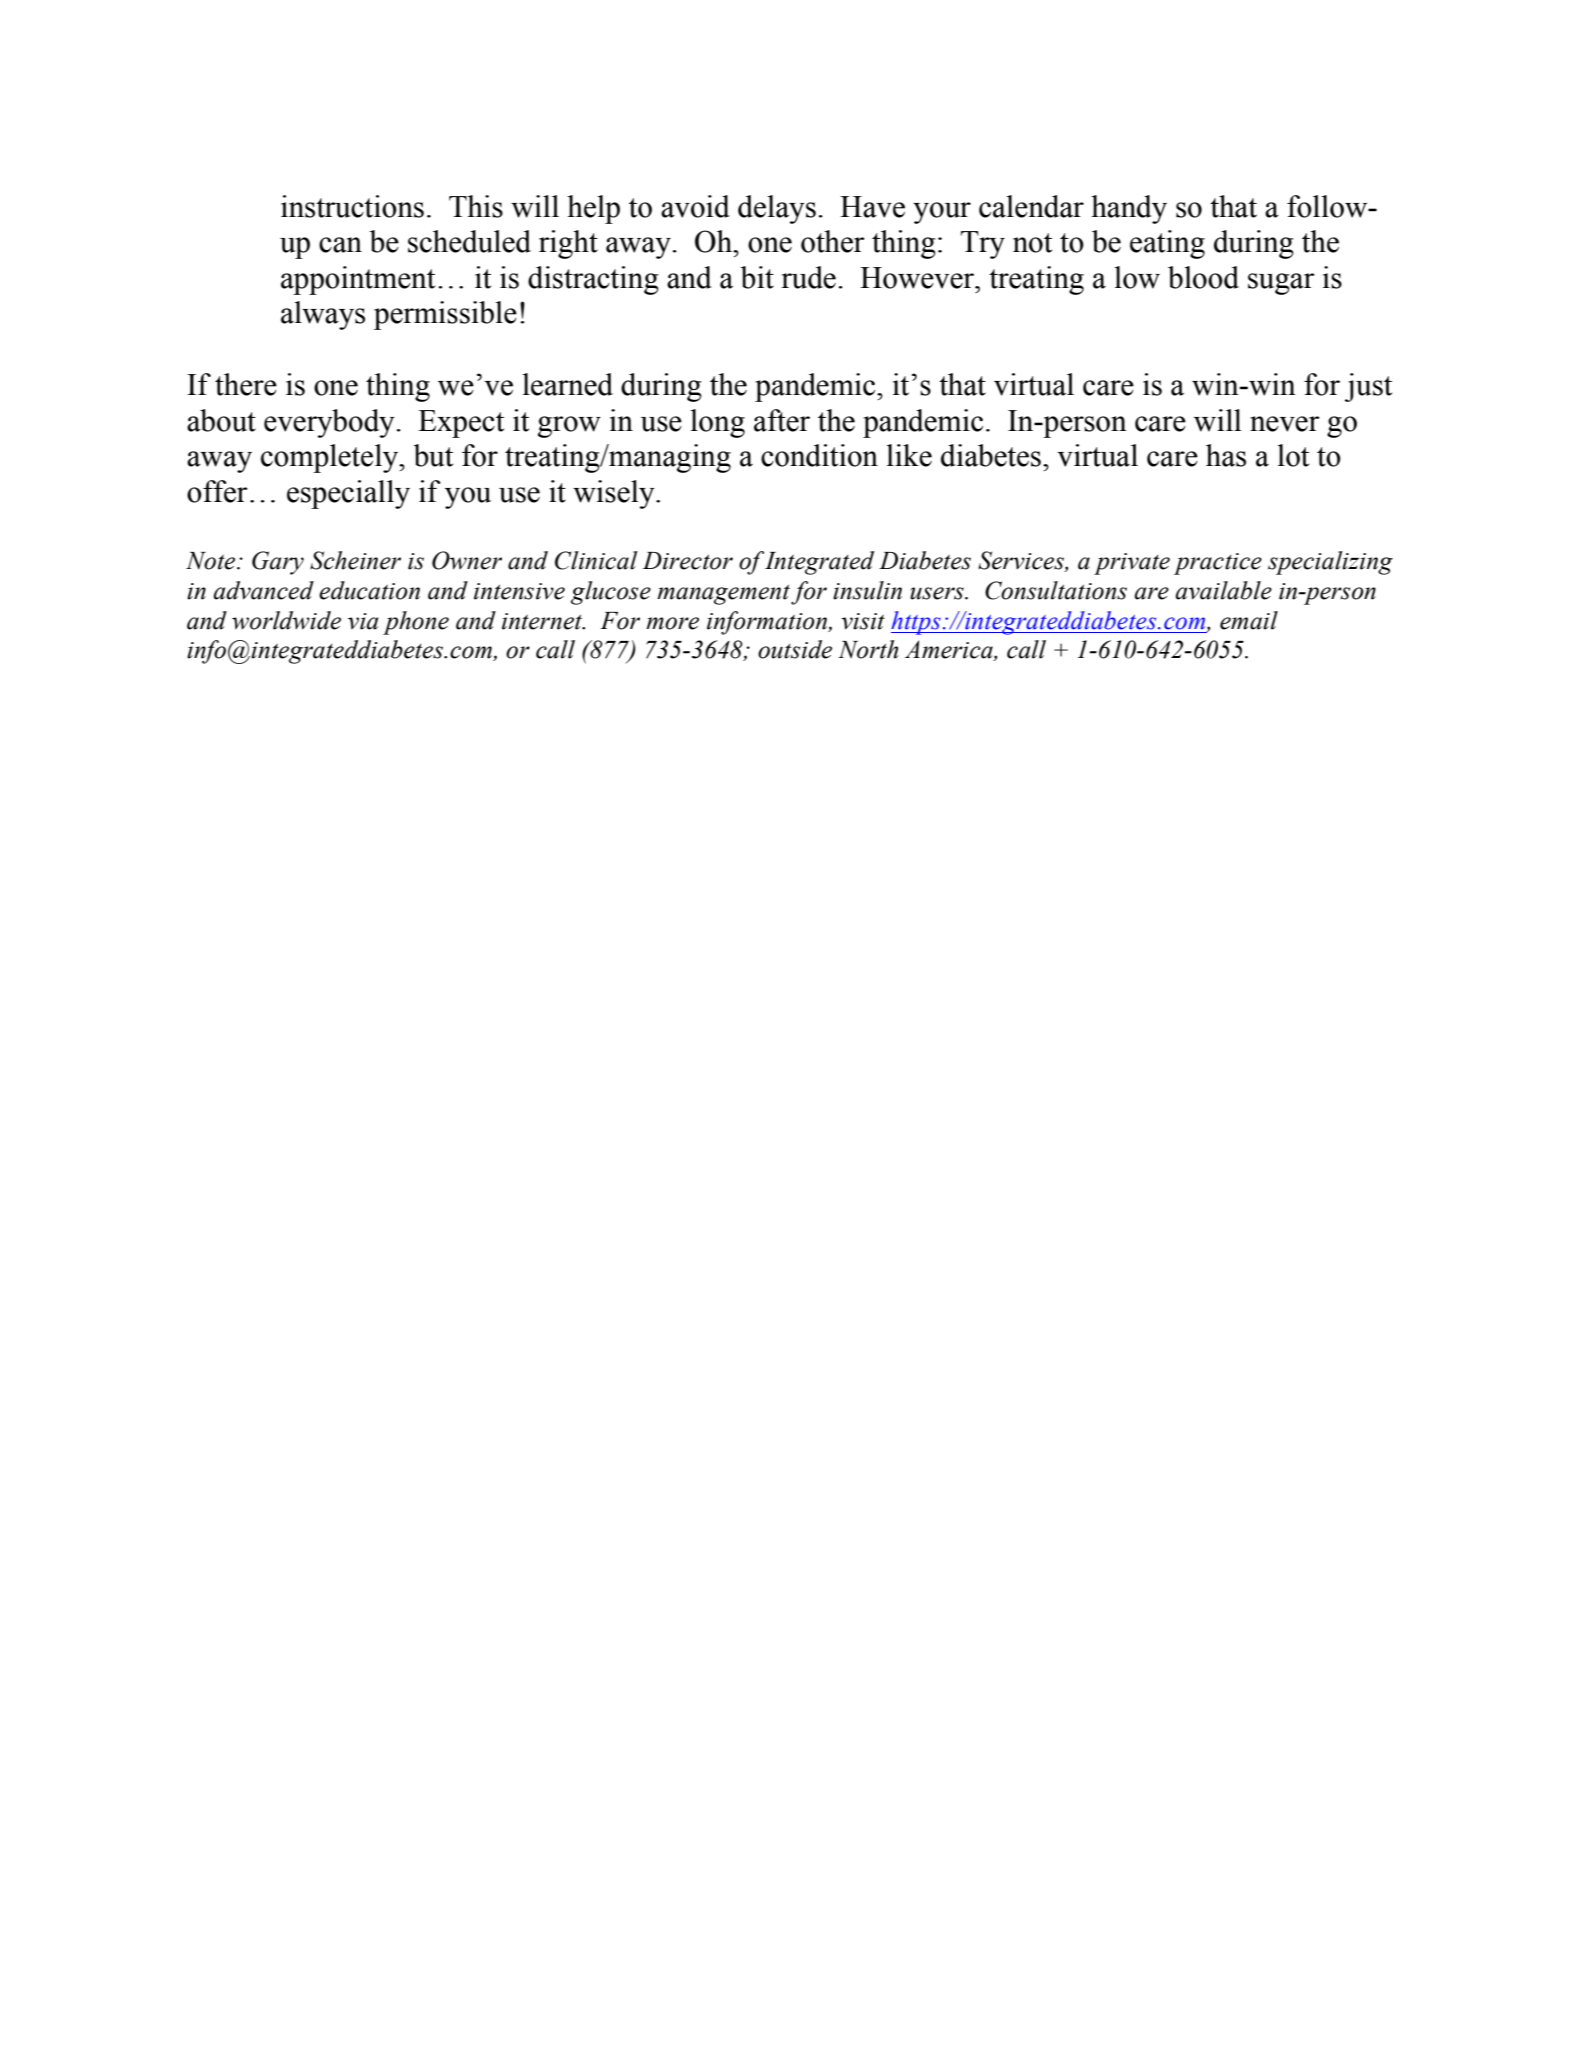  I want to click on never, so click(1285, 424).
